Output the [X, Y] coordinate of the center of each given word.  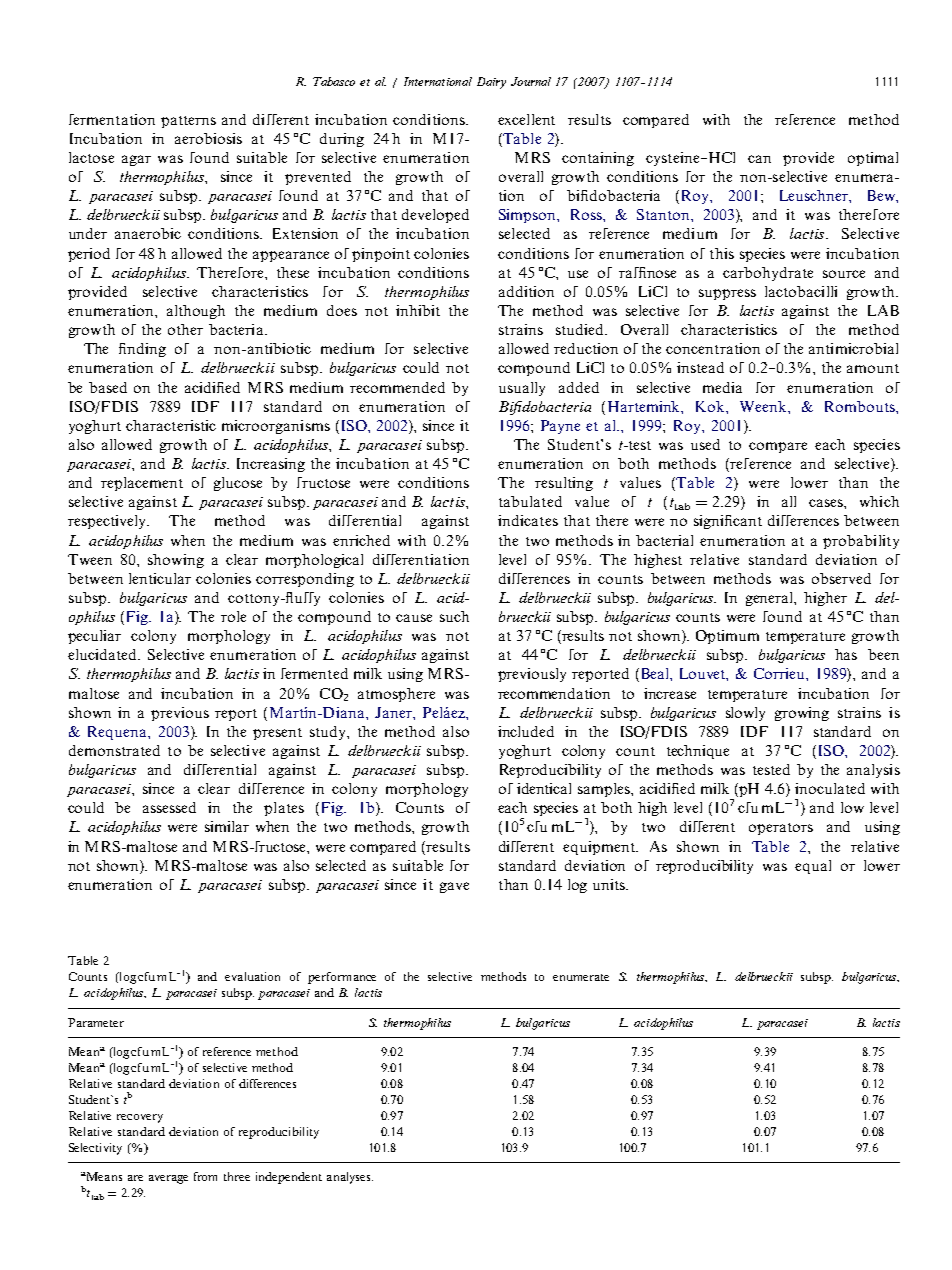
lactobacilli [801, 291]
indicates [528, 520]
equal [813, 867]
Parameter [96, 1022]
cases [827, 503]
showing [176, 561]
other [185, 329]
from [205, 1176]
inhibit [418, 310]
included [526, 731]
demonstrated [114, 750]
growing [802, 714]
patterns [188, 122]
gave [454, 887]
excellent [526, 119]
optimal [873, 159]
